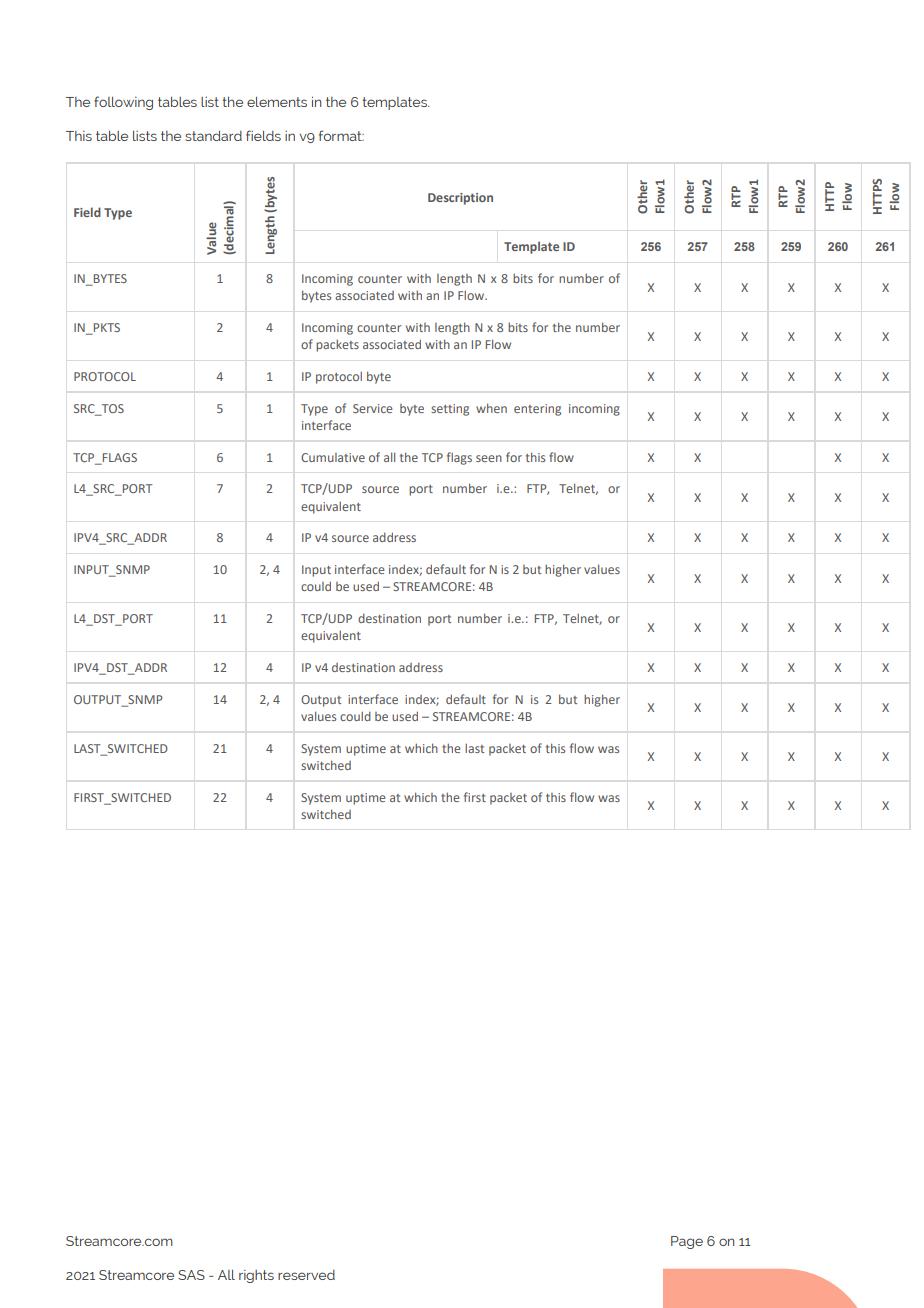 Image resolution: width=924 pixels, height=1308 pixels. Describe the element at coordinates (491, 408) in the document. I see `when` at that location.
